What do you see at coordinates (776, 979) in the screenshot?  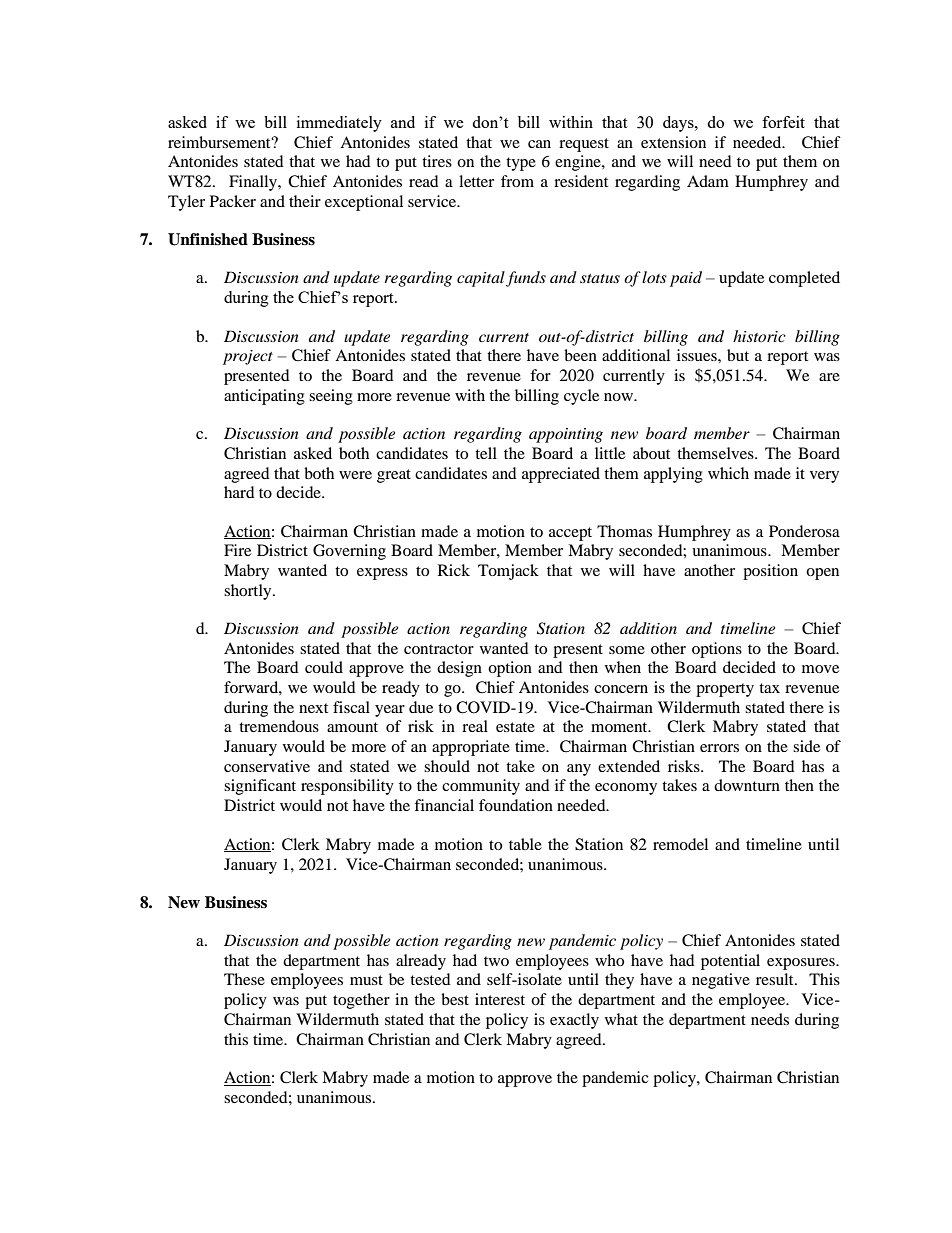 I see `result` at bounding box center [776, 979].
